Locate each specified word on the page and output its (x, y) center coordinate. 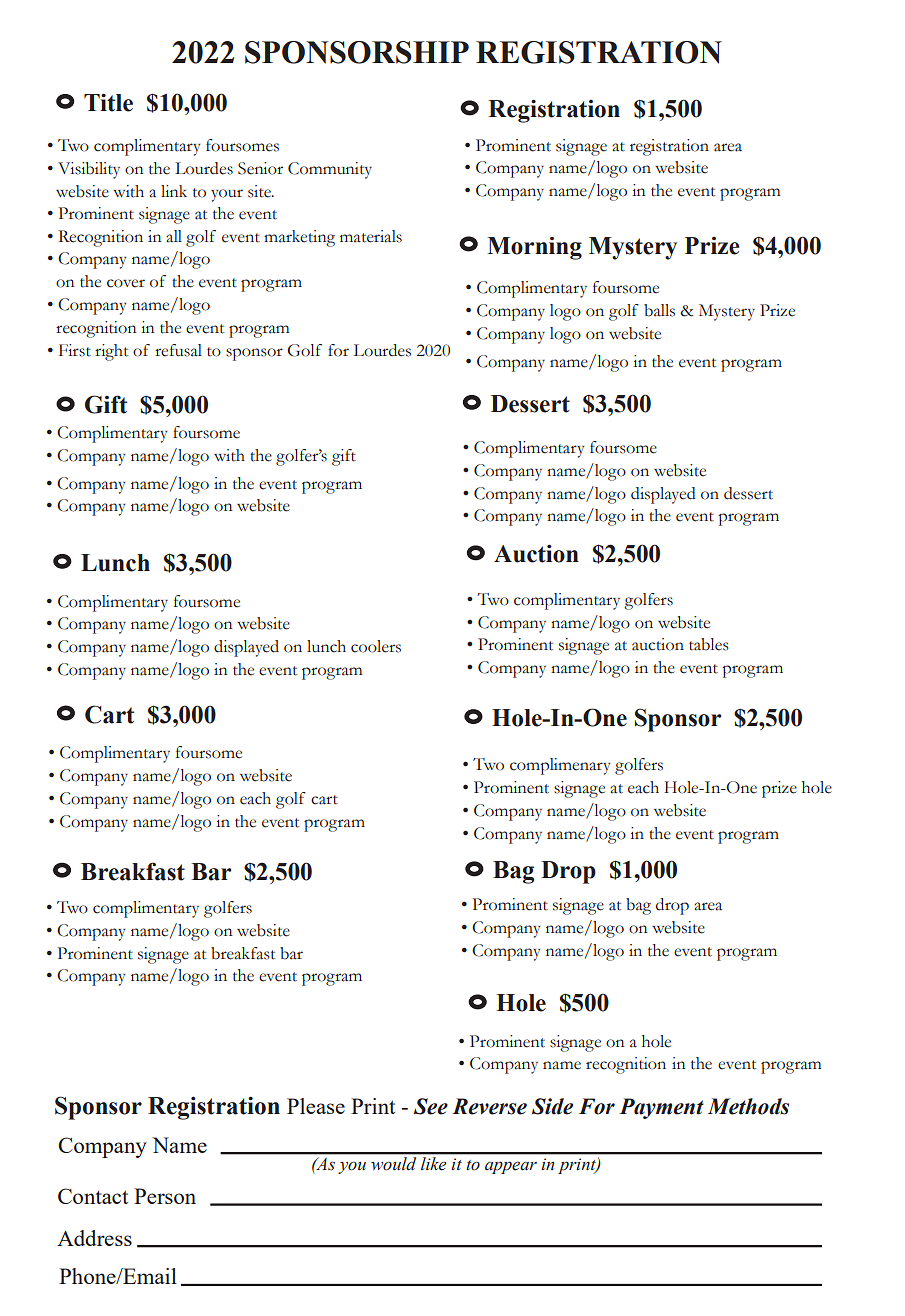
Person (165, 1196)
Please (316, 1106)
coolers (376, 646)
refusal (178, 350)
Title (108, 102)
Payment (661, 1108)
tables (709, 644)
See (431, 1106)
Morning (534, 248)
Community (330, 170)
